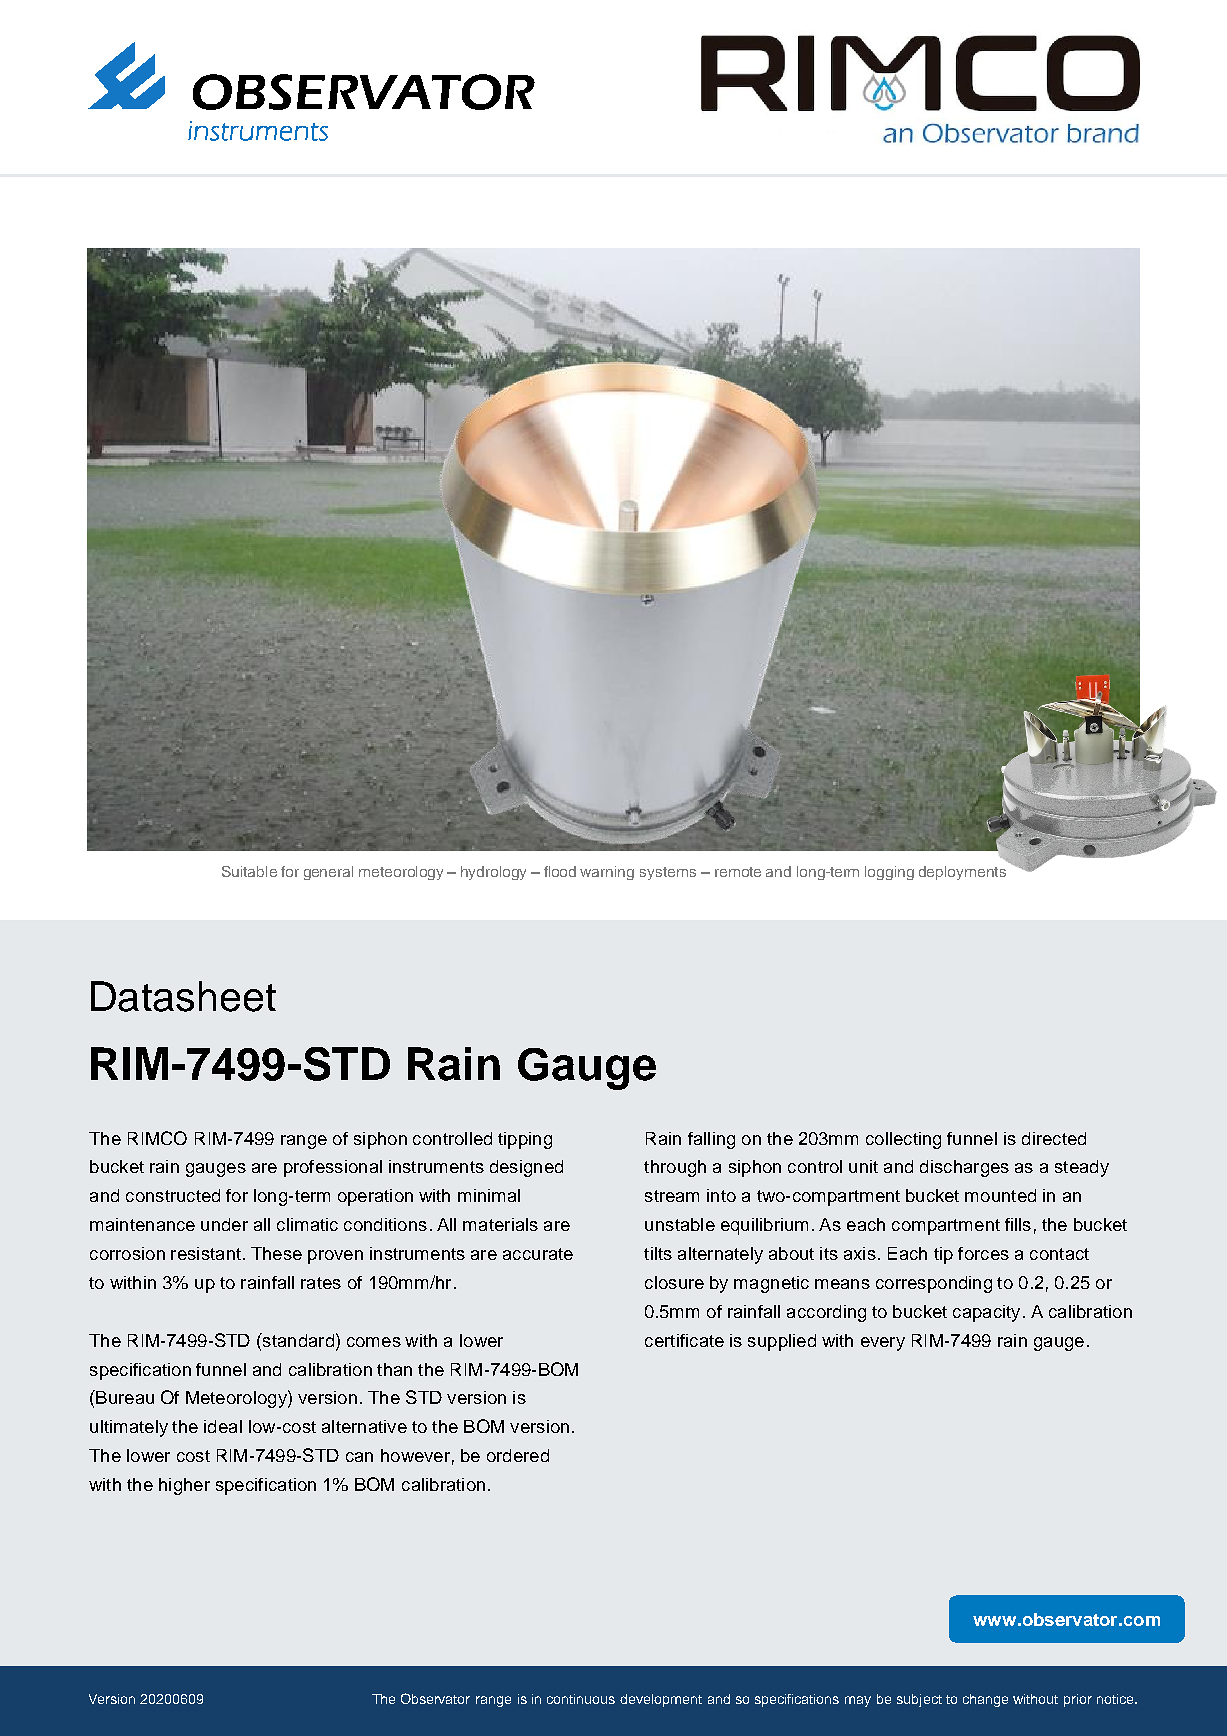  What do you see at coordinates (249, 871) in the document?
I see `Suitable` at bounding box center [249, 871].
